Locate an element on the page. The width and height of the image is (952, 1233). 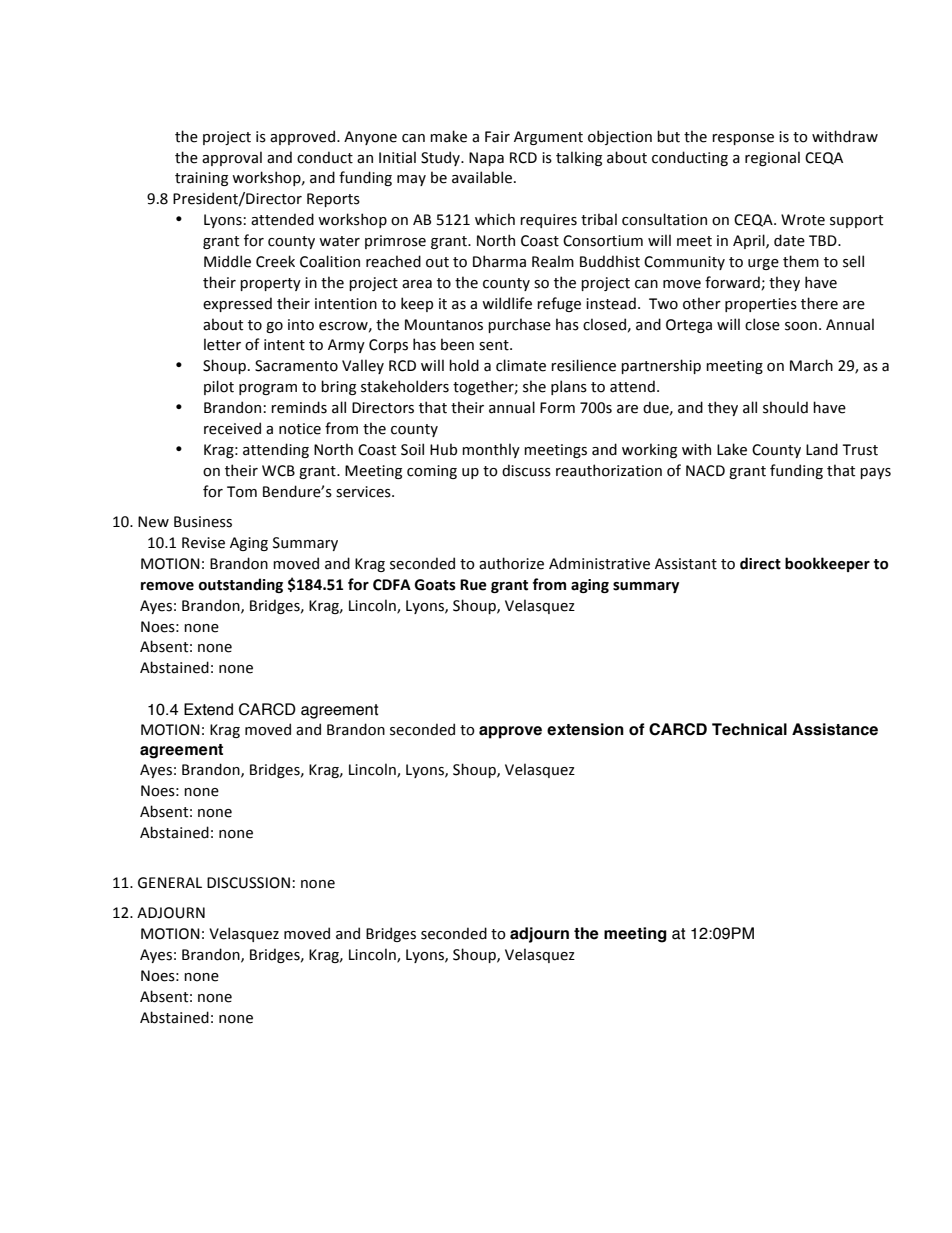
Assistant is located at coordinates (686, 564).
